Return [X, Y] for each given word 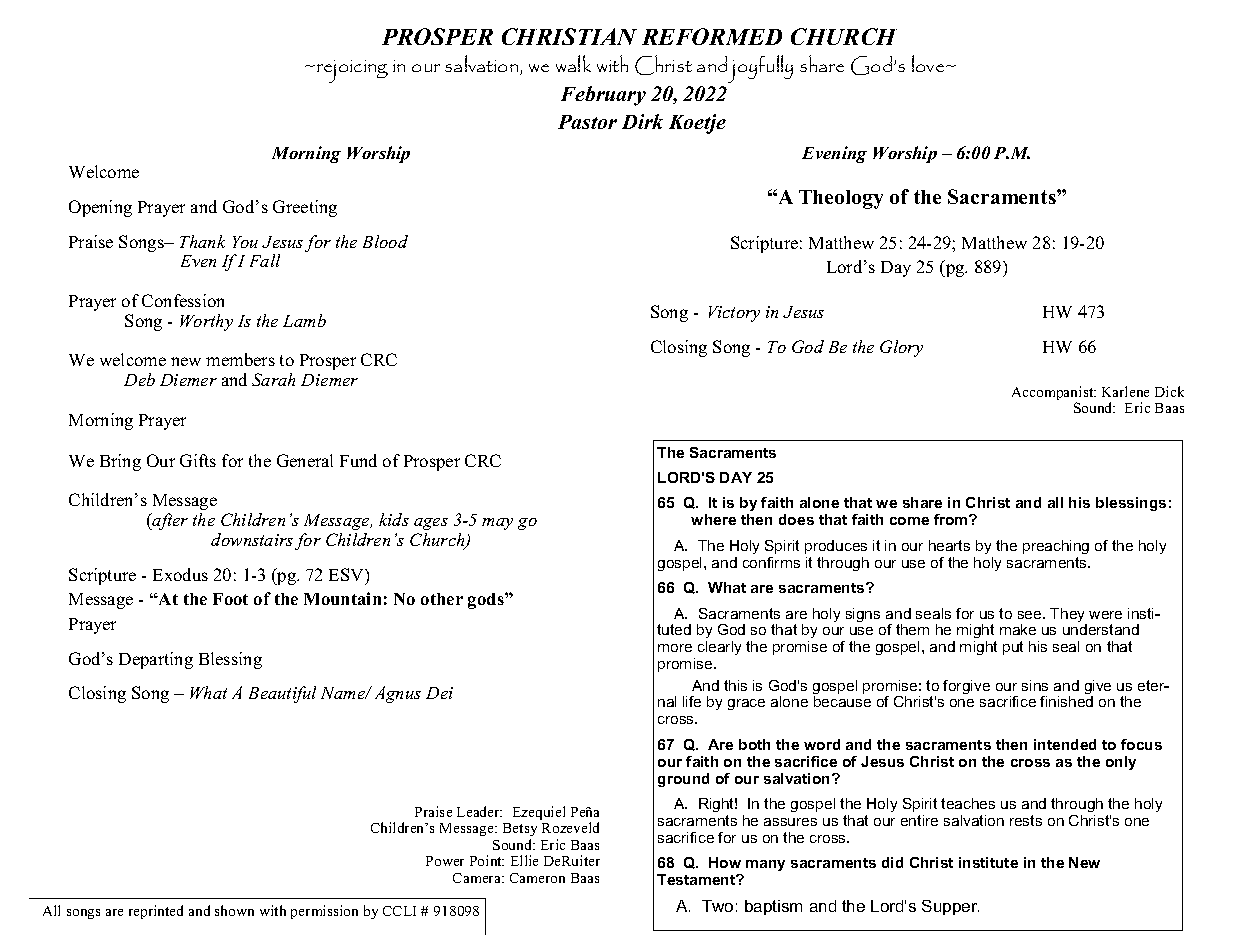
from [952, 519]
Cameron [537, 878]
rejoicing [352, 71]
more [675, 648]
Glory [901, 348]
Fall [265, 260]
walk [573, 63]
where [713, 519]
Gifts [198, 460]
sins [1035, 685]
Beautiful [282, 694]
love [929, 63]
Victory [734, 314]
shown [234, 910]
